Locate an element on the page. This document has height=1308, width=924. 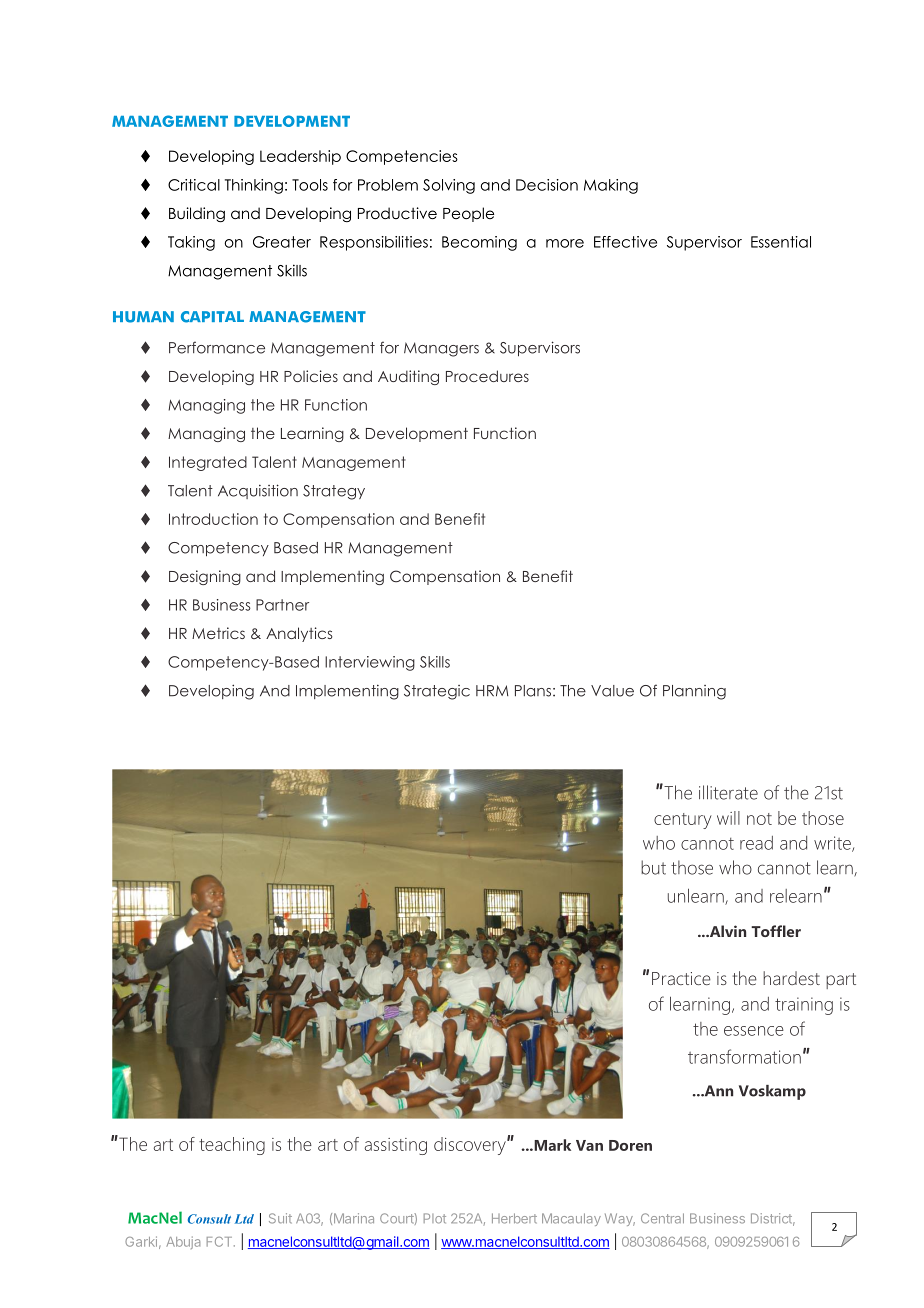
but is located at coordinates (653, 867).
